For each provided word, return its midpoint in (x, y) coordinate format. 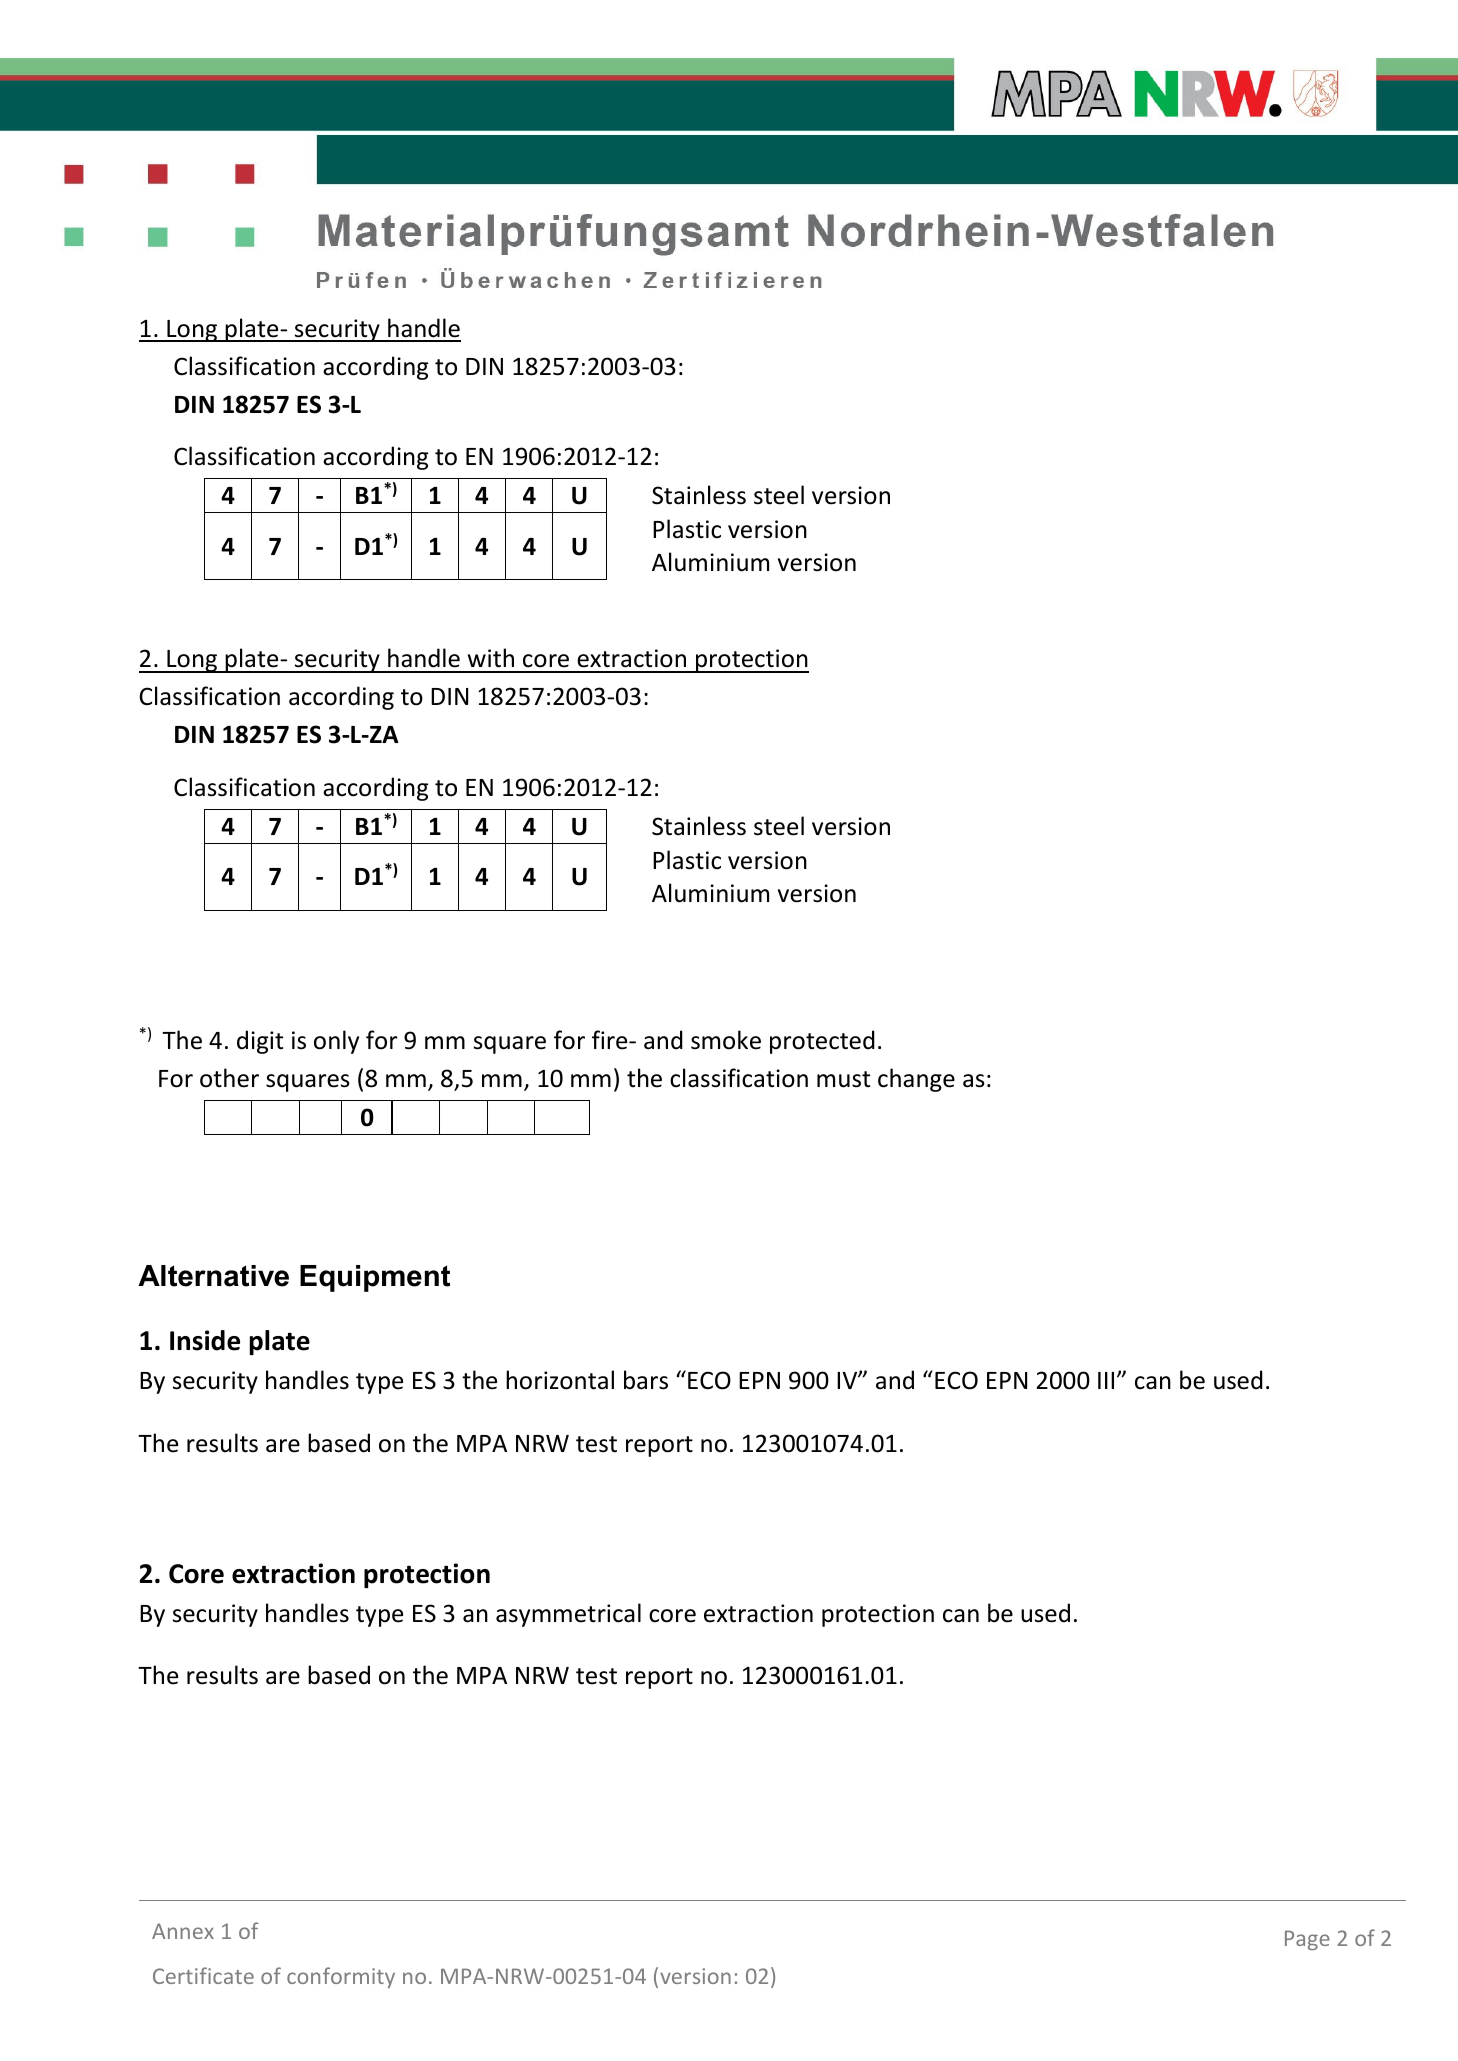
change (916, 1080)
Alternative (213, 1276)
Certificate (203, 1975)
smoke (726, 1040)
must (843, 1079)
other (229, 1078)
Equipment (375, 1278)
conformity (341, 1977)
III (1106, 1380)
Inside (205, 1340)
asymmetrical (568, 1615)
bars (646, 1380)
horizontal (560, 1380)
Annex (183, 1931)
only (336, 1042)
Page (1307, 1940)
